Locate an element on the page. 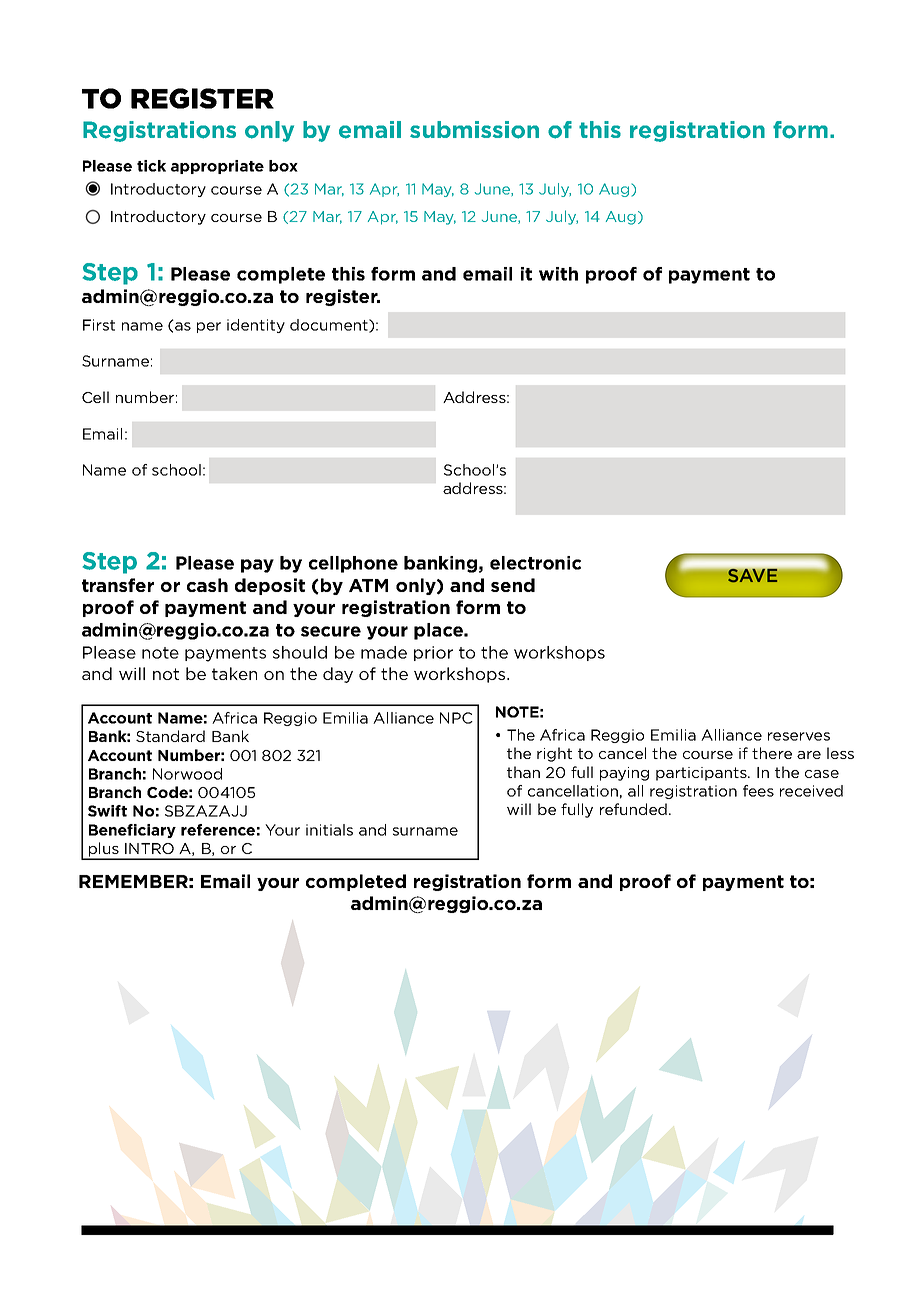 The height and width of the page is (1308, 924). identity is located at coordinates (256, 326).
